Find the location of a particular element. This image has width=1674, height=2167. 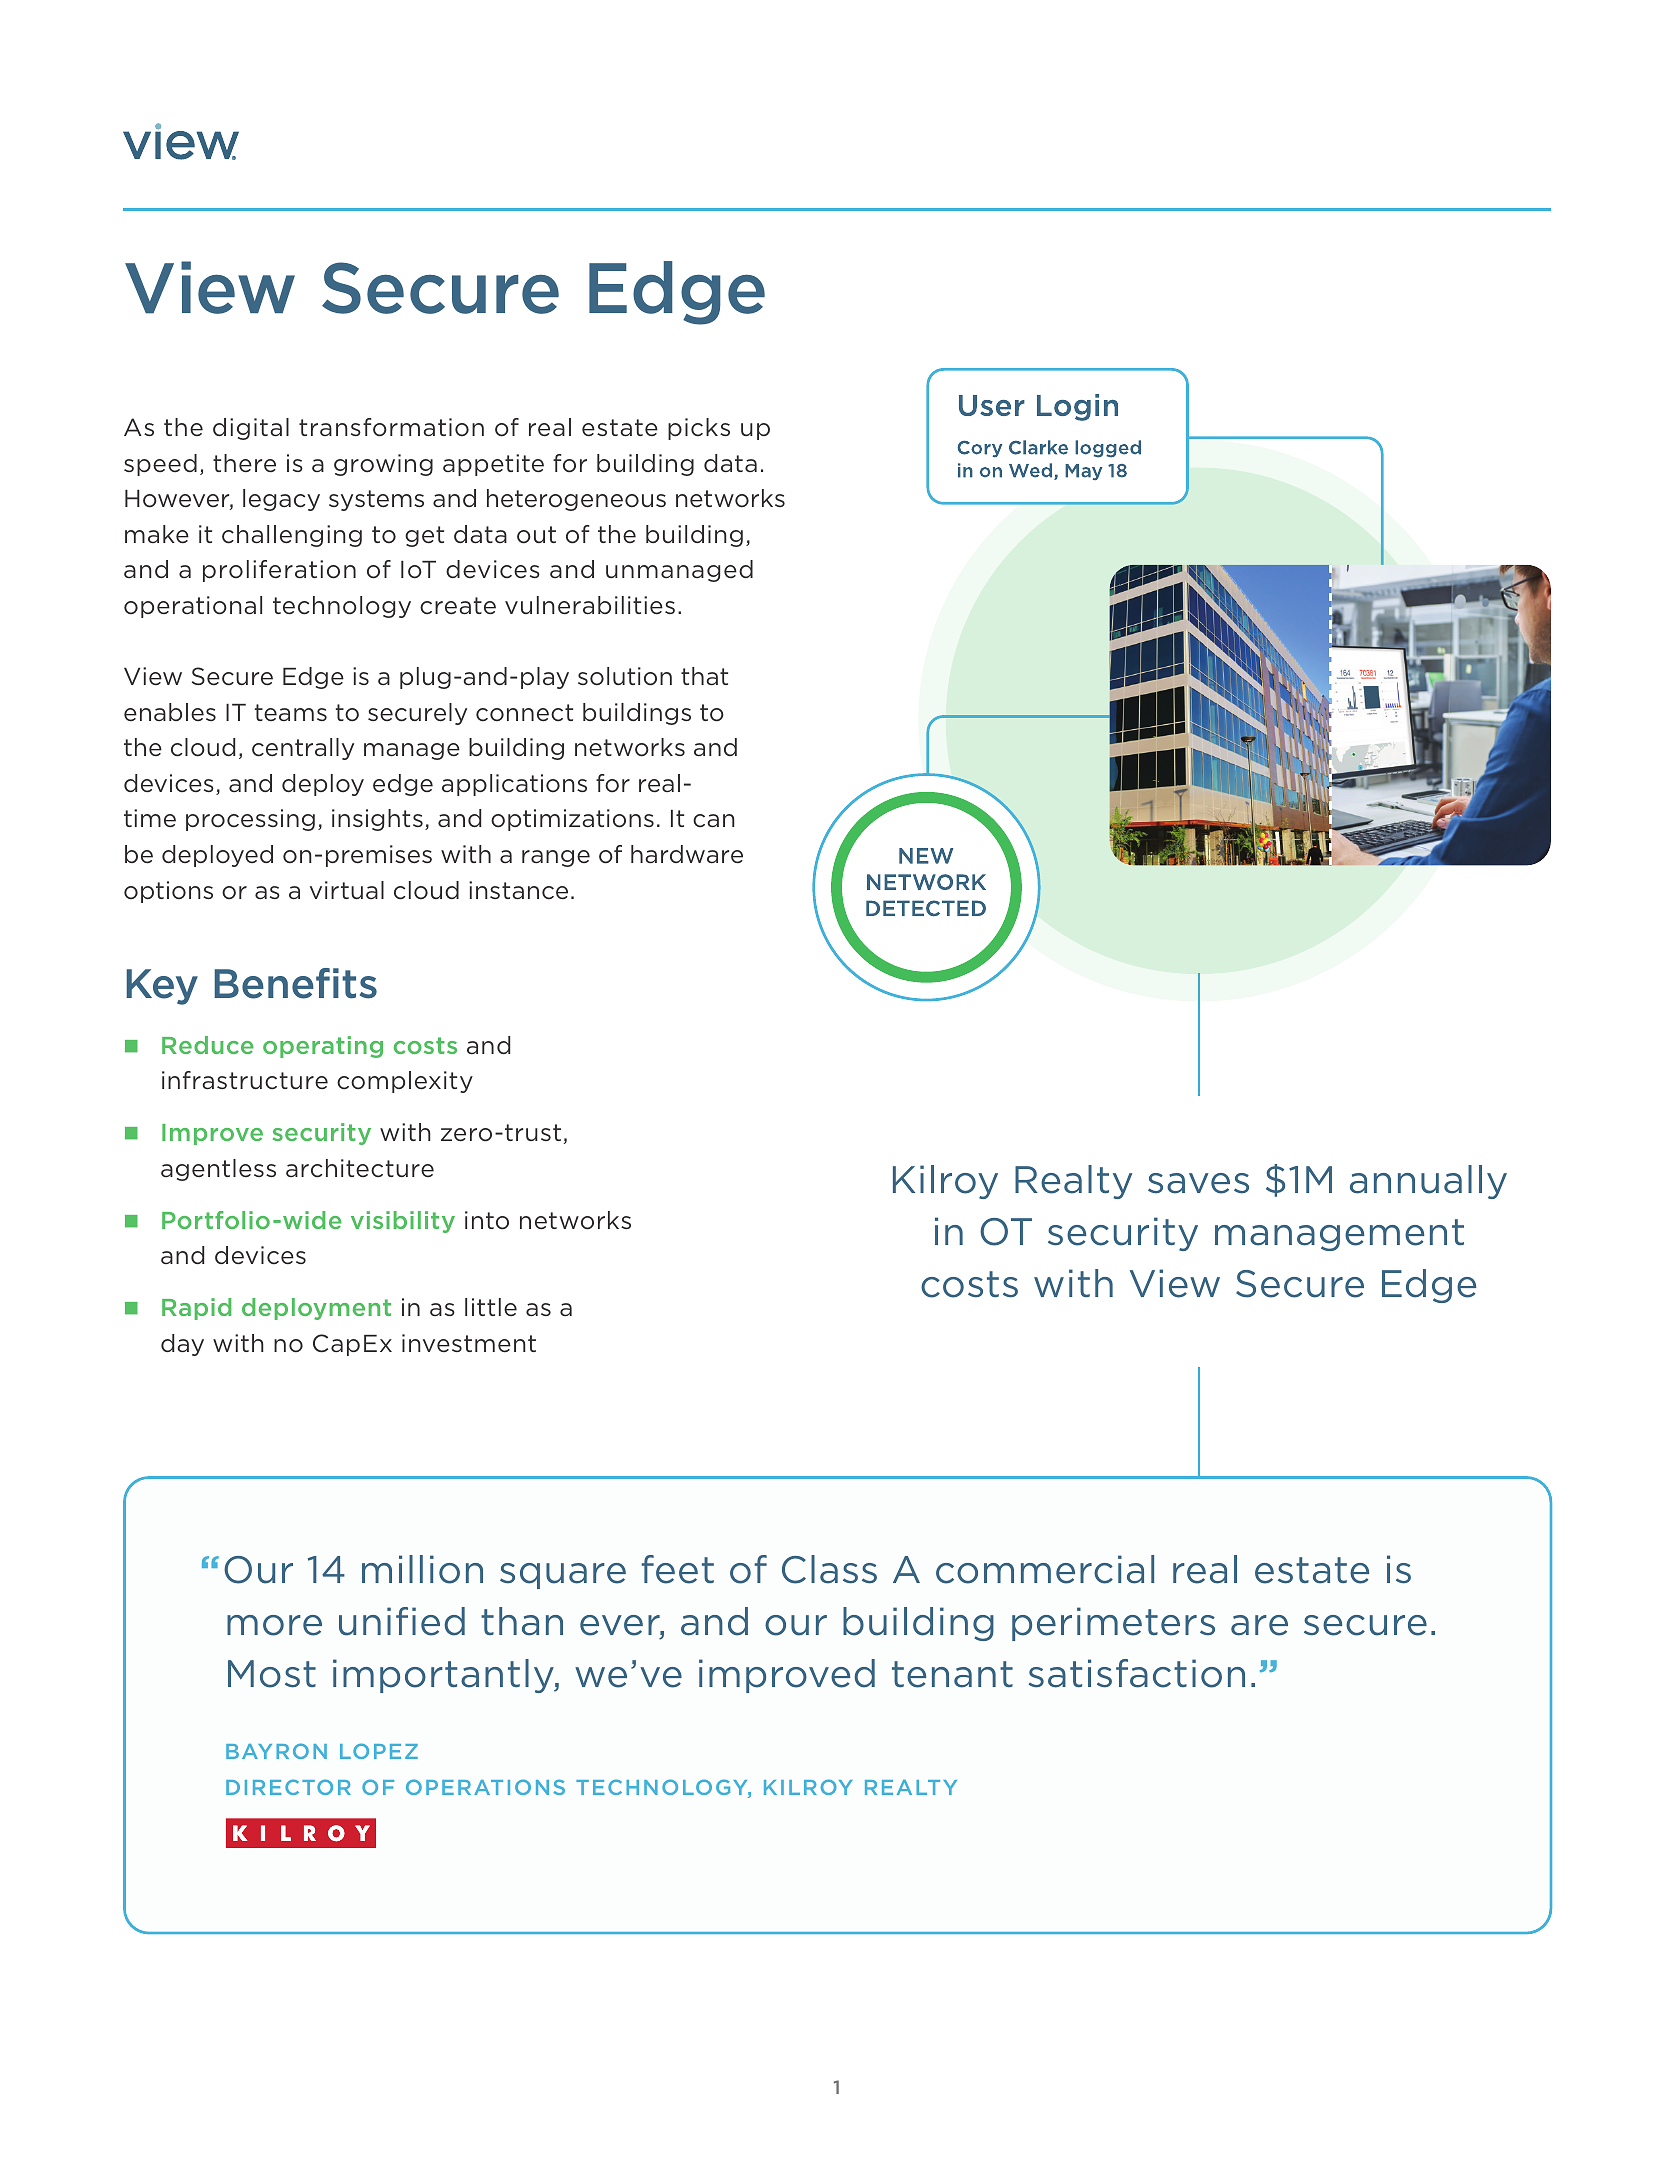

commercial is located at coordinates (1045, 1569).
